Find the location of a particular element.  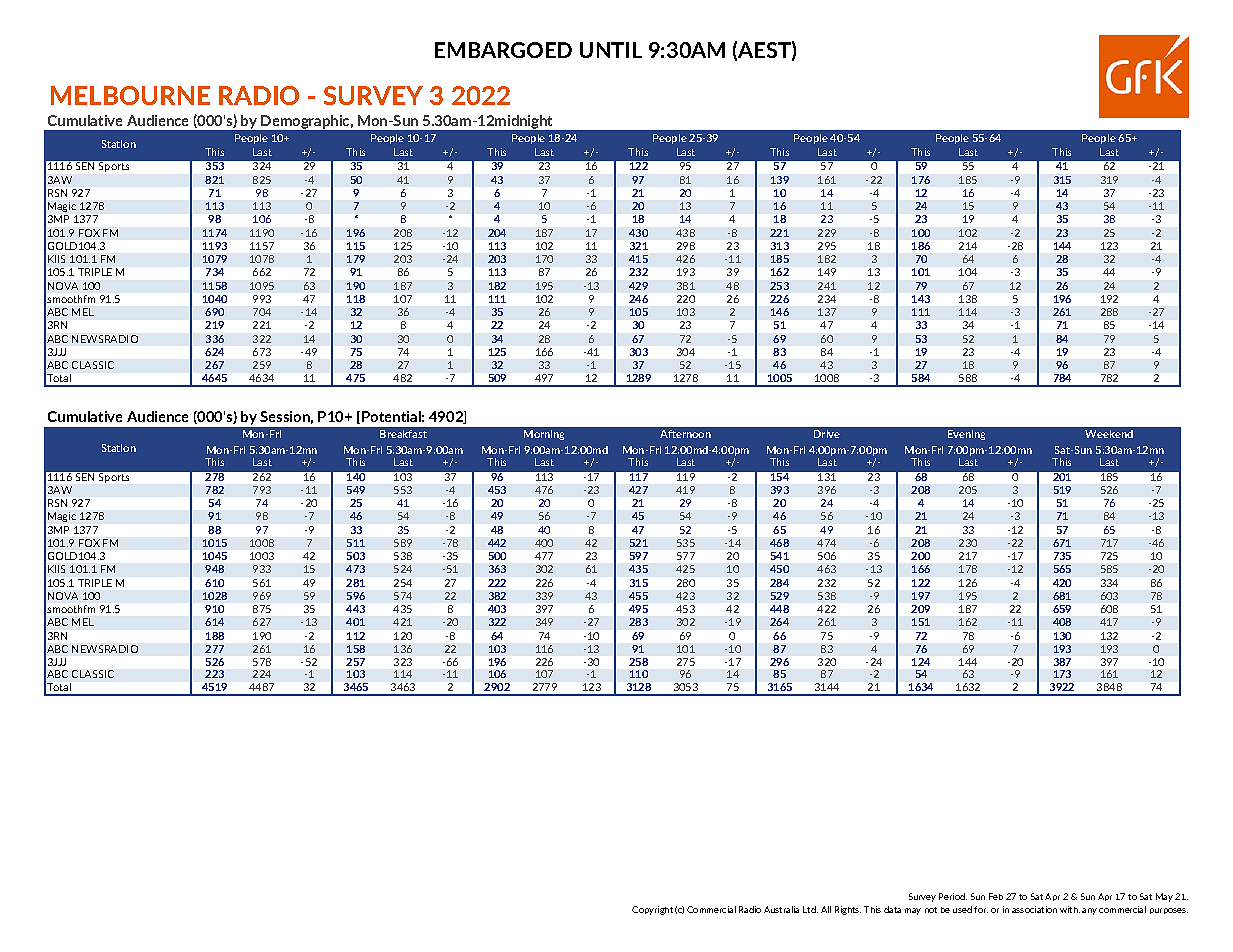

UNTIL is located at coordinates (611, 50).
